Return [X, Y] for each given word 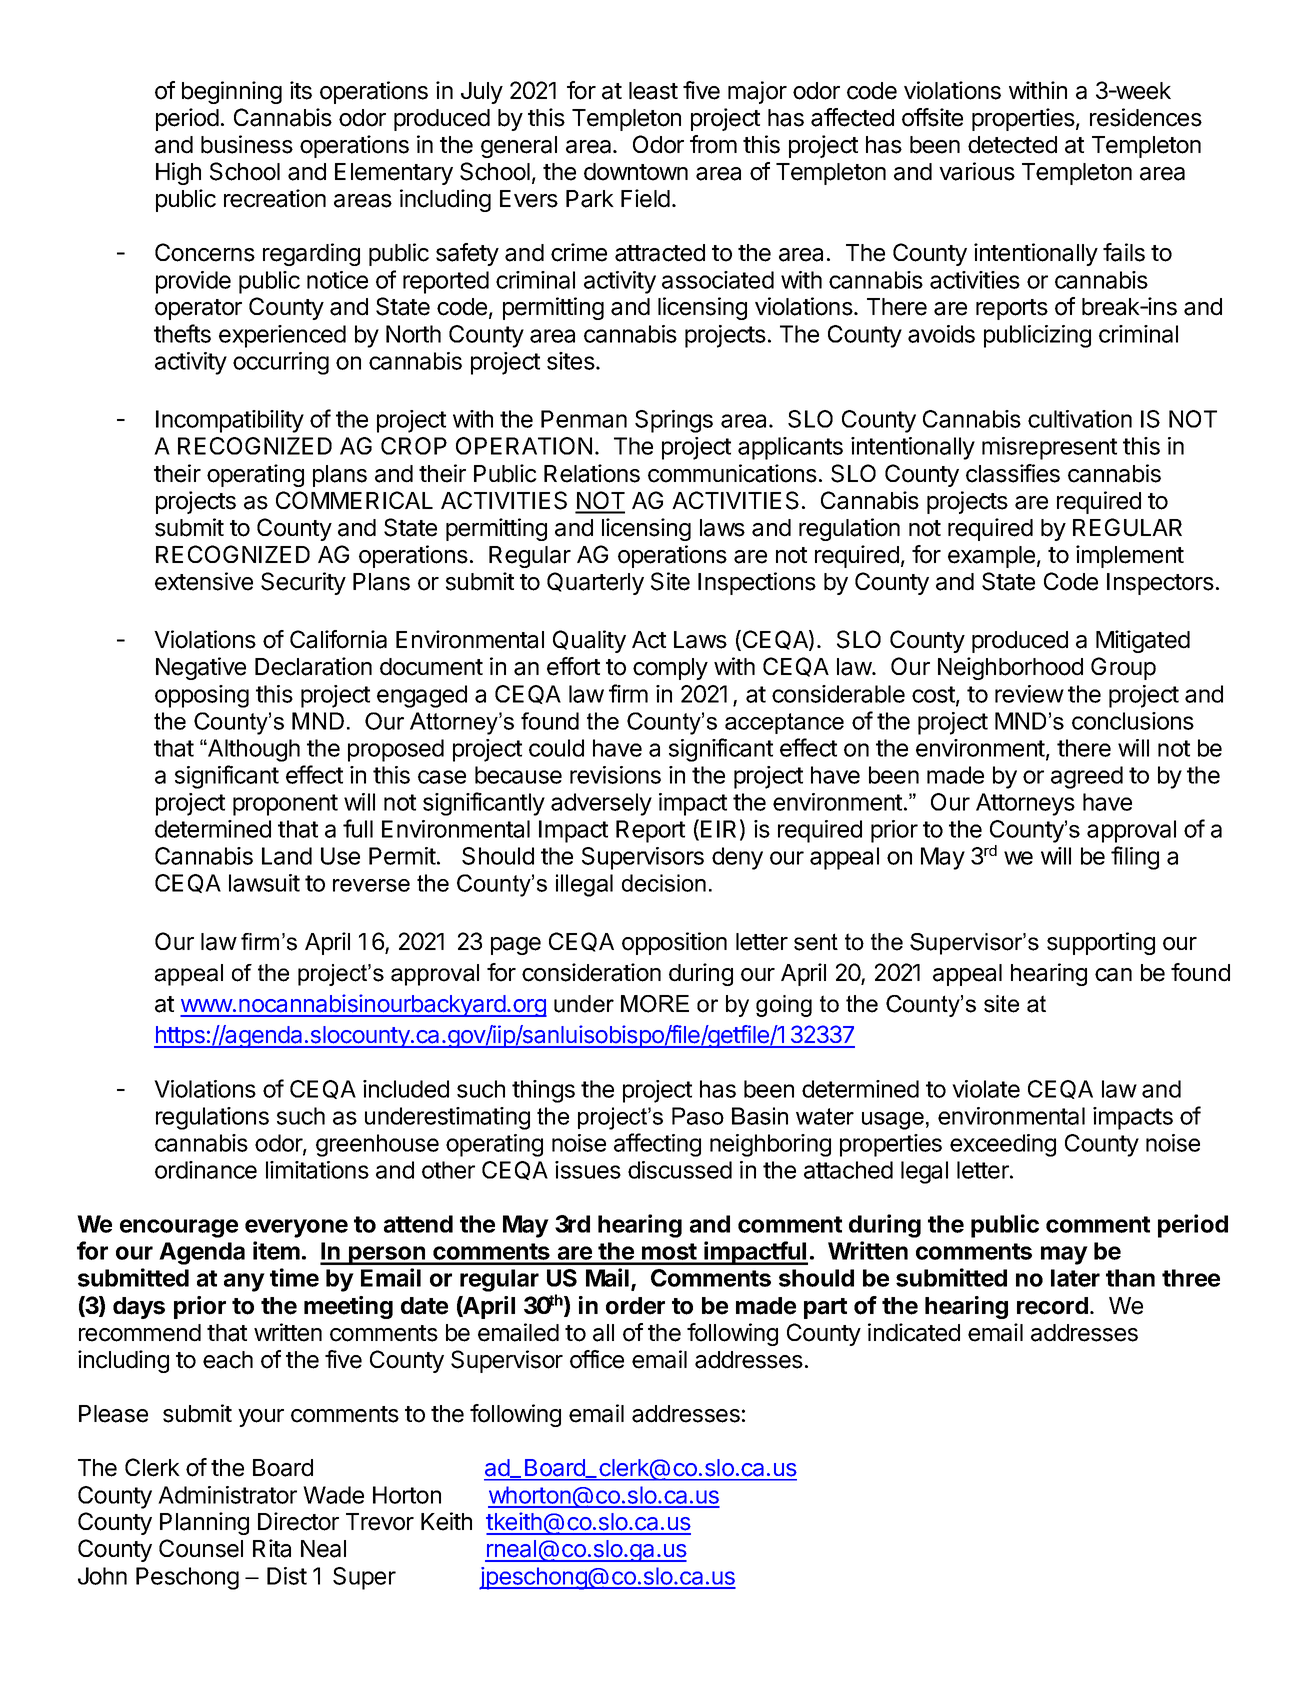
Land [287, 856]
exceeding [1003, 1145]
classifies [1013, 473]
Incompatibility [230, 421]
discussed [680, 1170]
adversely [601, 804]
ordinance [206, 1170]
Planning [204, 1523]
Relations [592, 473]
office [597, 1359]
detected [1012, 145]
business [247, 144]
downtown [636, 172]
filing [1135, 858]
